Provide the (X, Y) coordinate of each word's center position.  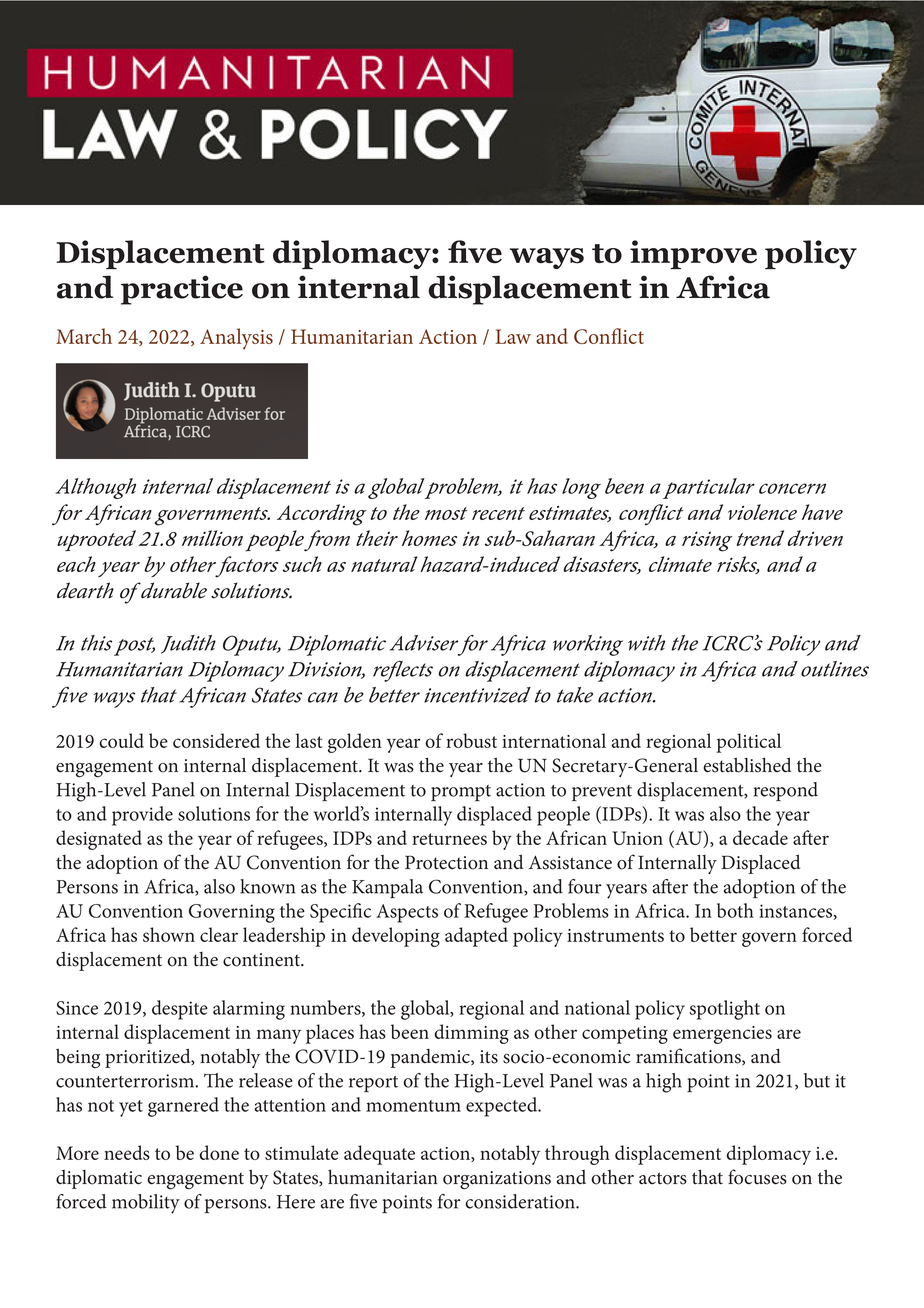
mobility (146, 1204)
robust (471, 740)
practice (182, 290)
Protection (446, 862)
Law (513, 336)
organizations (497, 1180)
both (735, 910)
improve (693, 254)
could (121, 740)
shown (169, 934)
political (749, 743)
